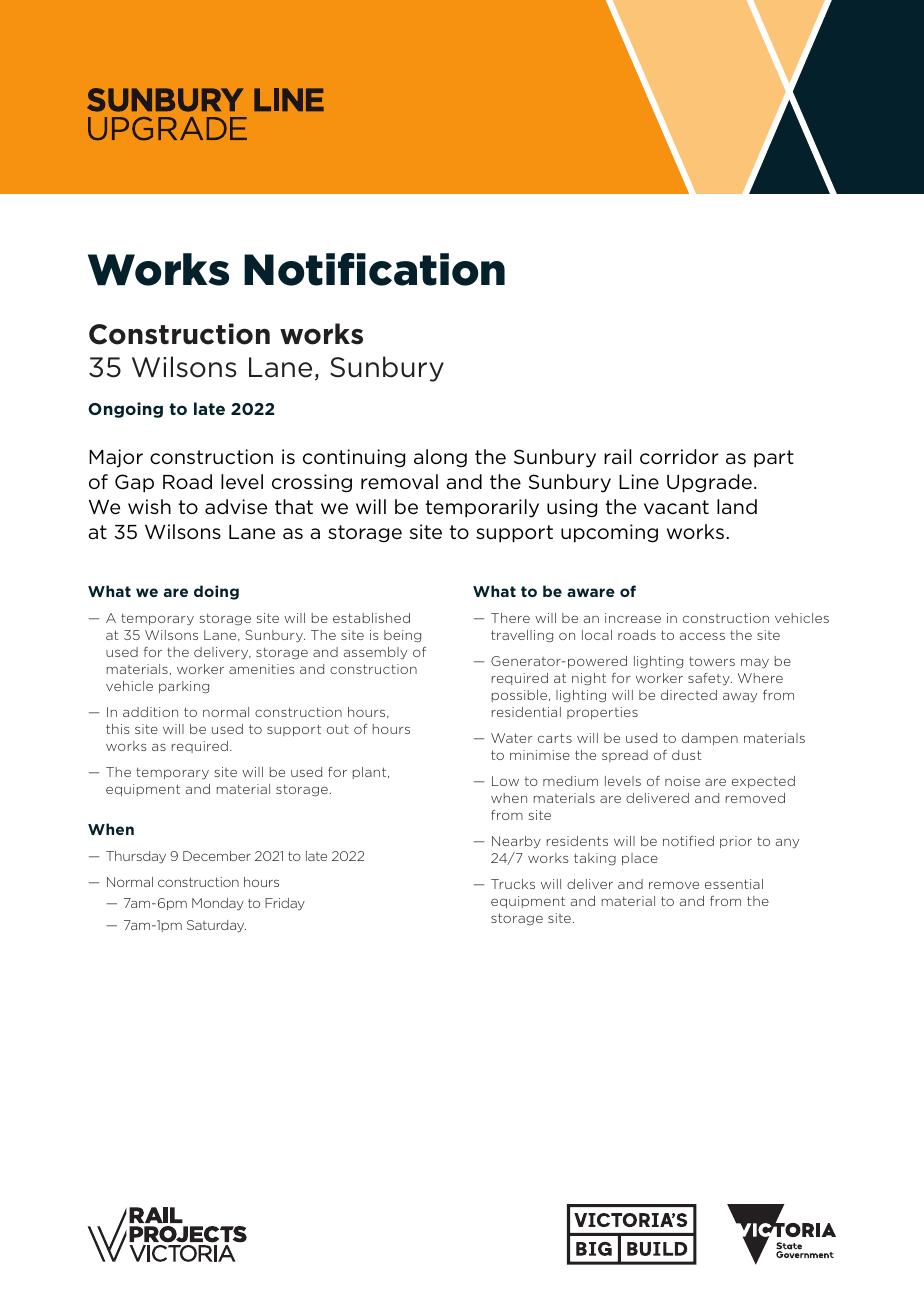 The height and width of the screenshot is (1308, 924). Describe the element at coordinates (374, 269) in the screenshot. I see `Notification` at that location.
